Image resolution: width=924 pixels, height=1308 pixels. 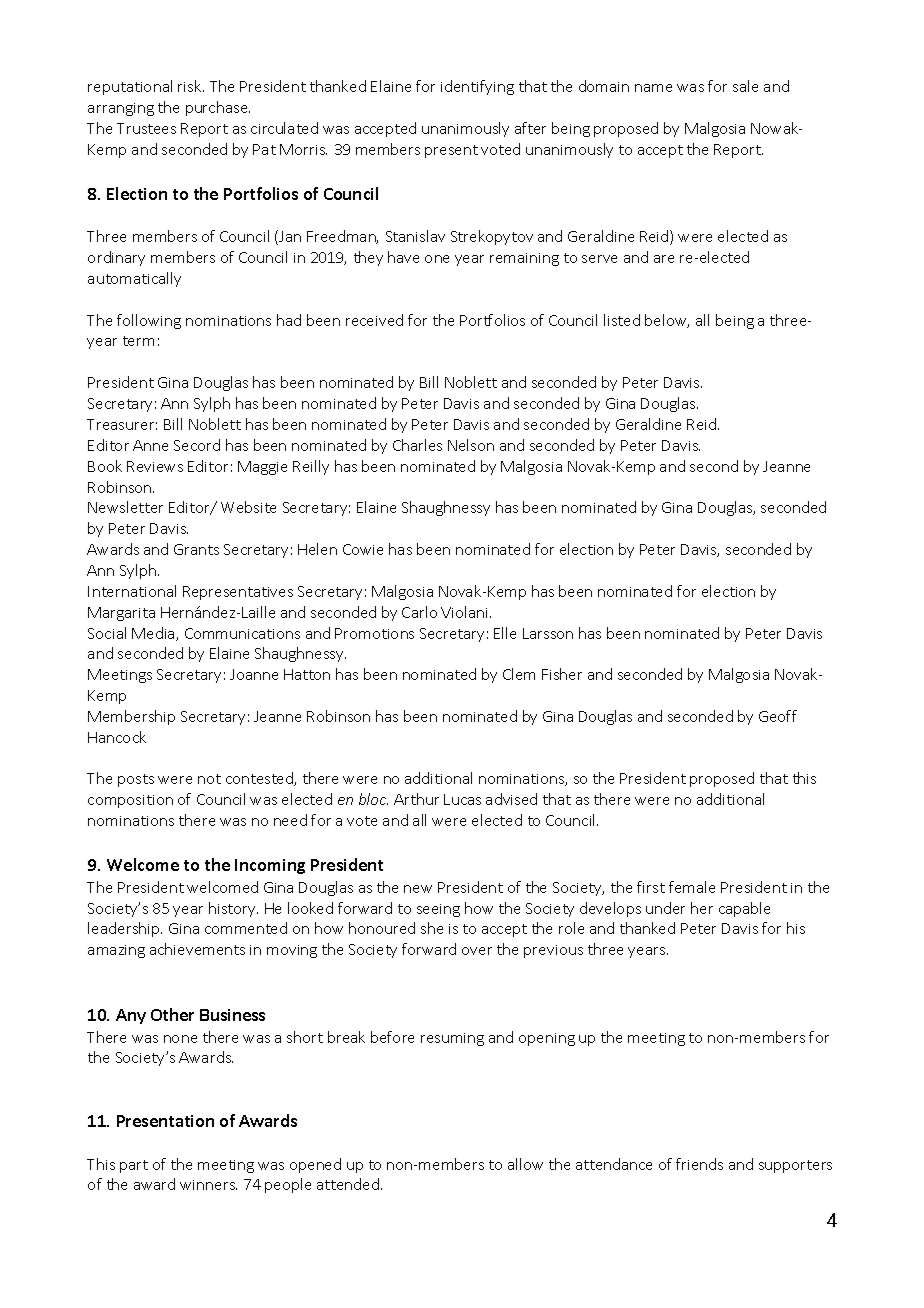 What do you see at coordinates (745, 86) in the screenshot?
I see `sale` at bounding box center [745, 86].
